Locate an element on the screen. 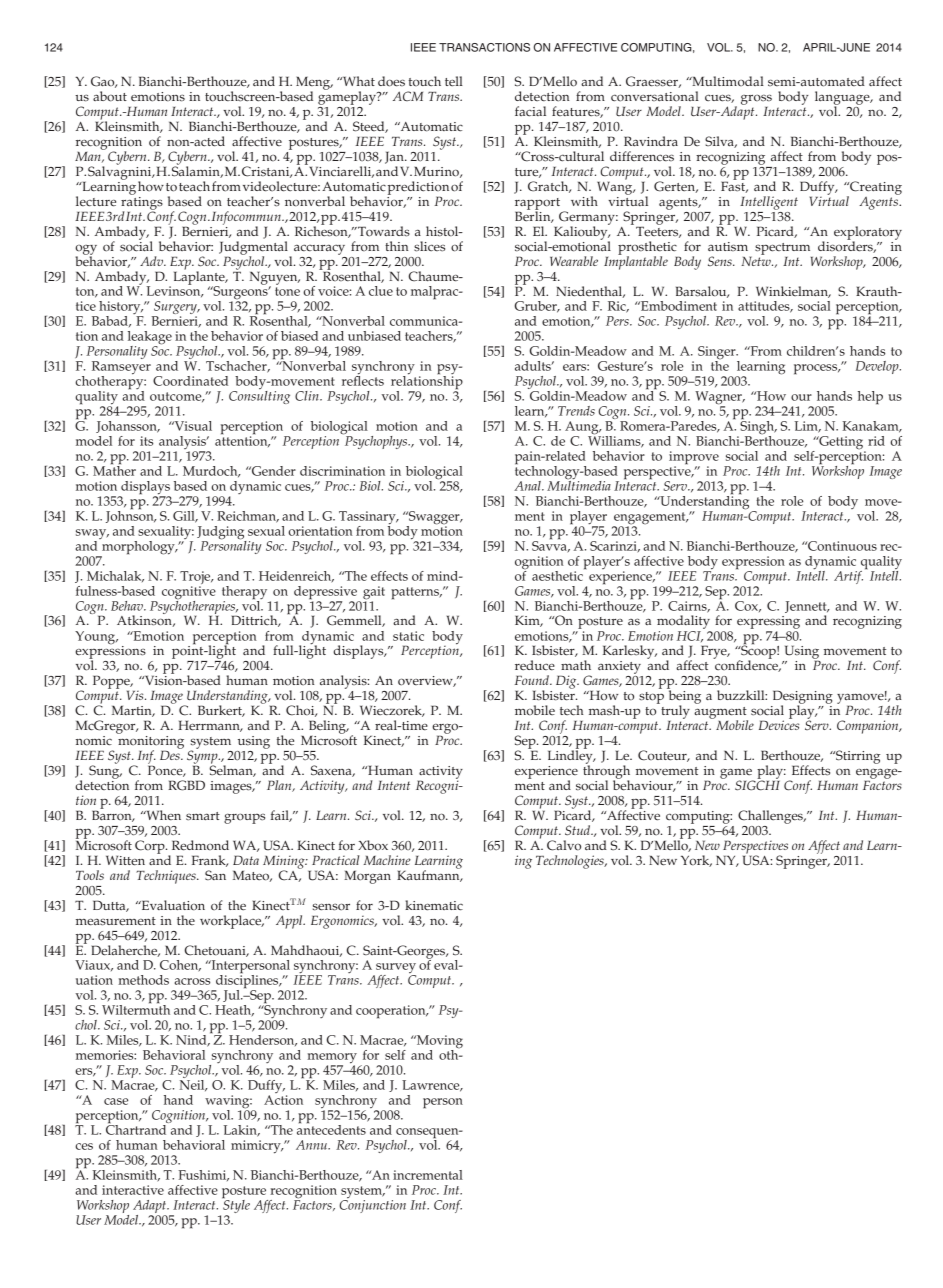  expressing is located at coordinates (768, 622).
